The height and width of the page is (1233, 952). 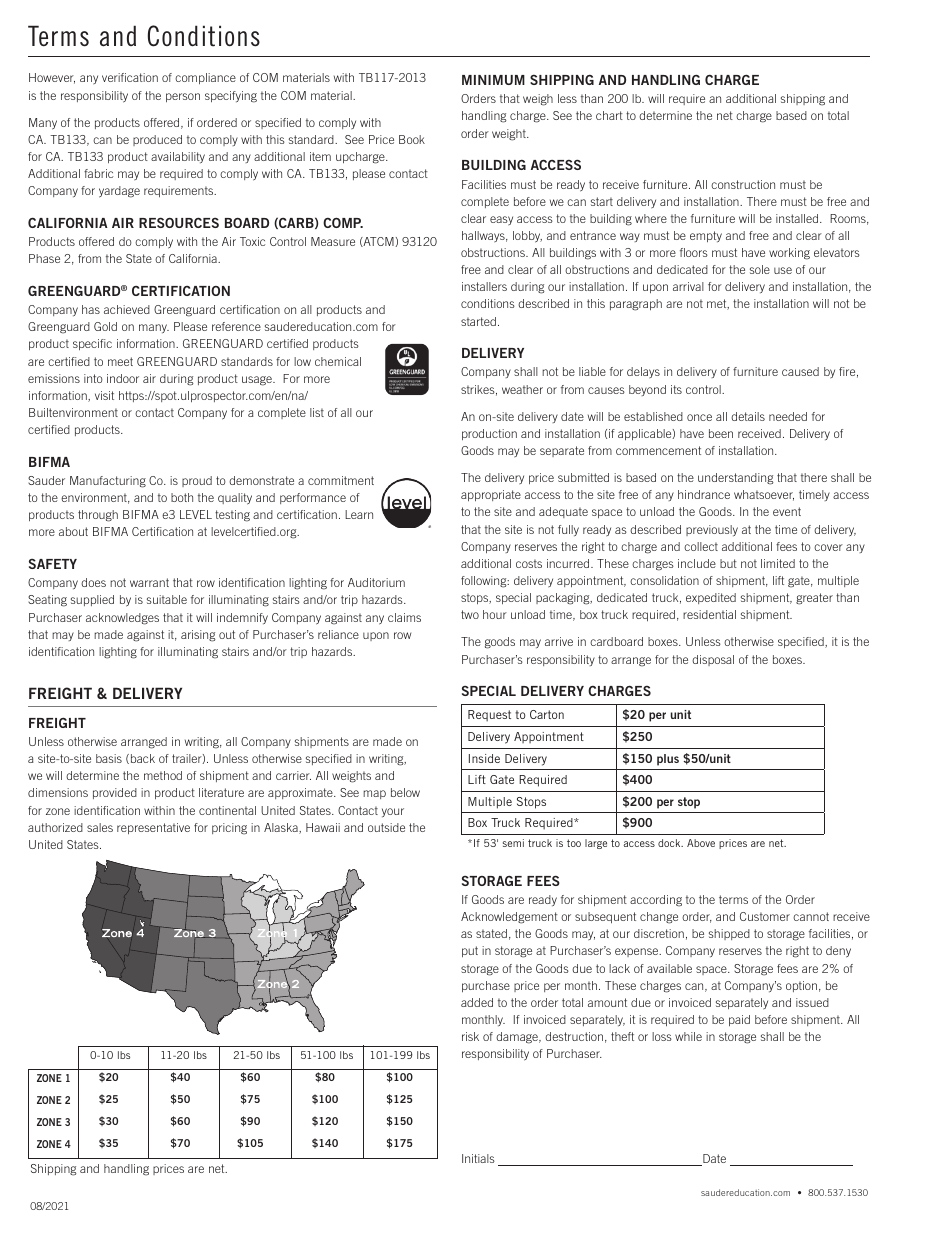 I want to click on provided, so click(x=115, y=793).
